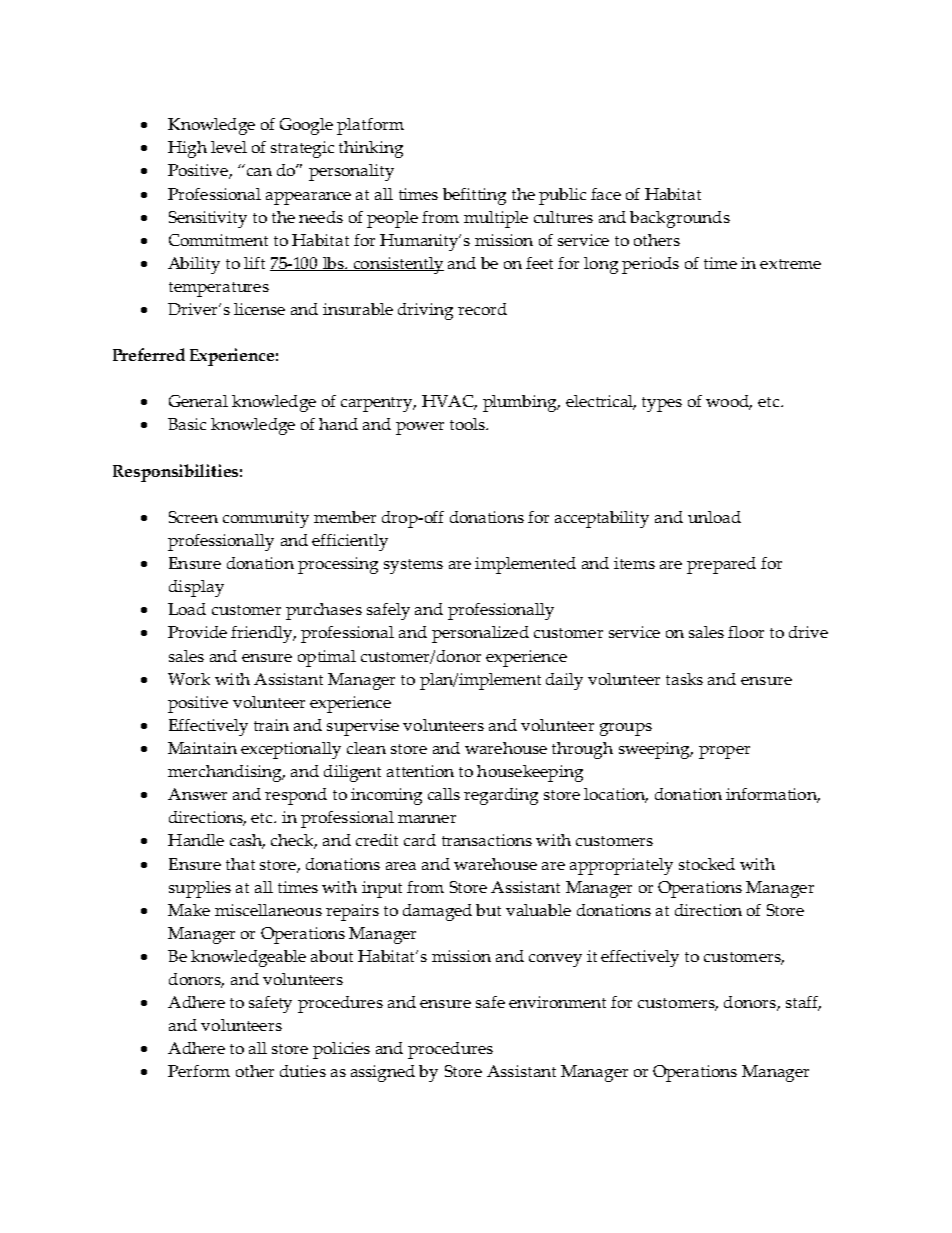  I want to click on Maintain, so click(202, 748).
